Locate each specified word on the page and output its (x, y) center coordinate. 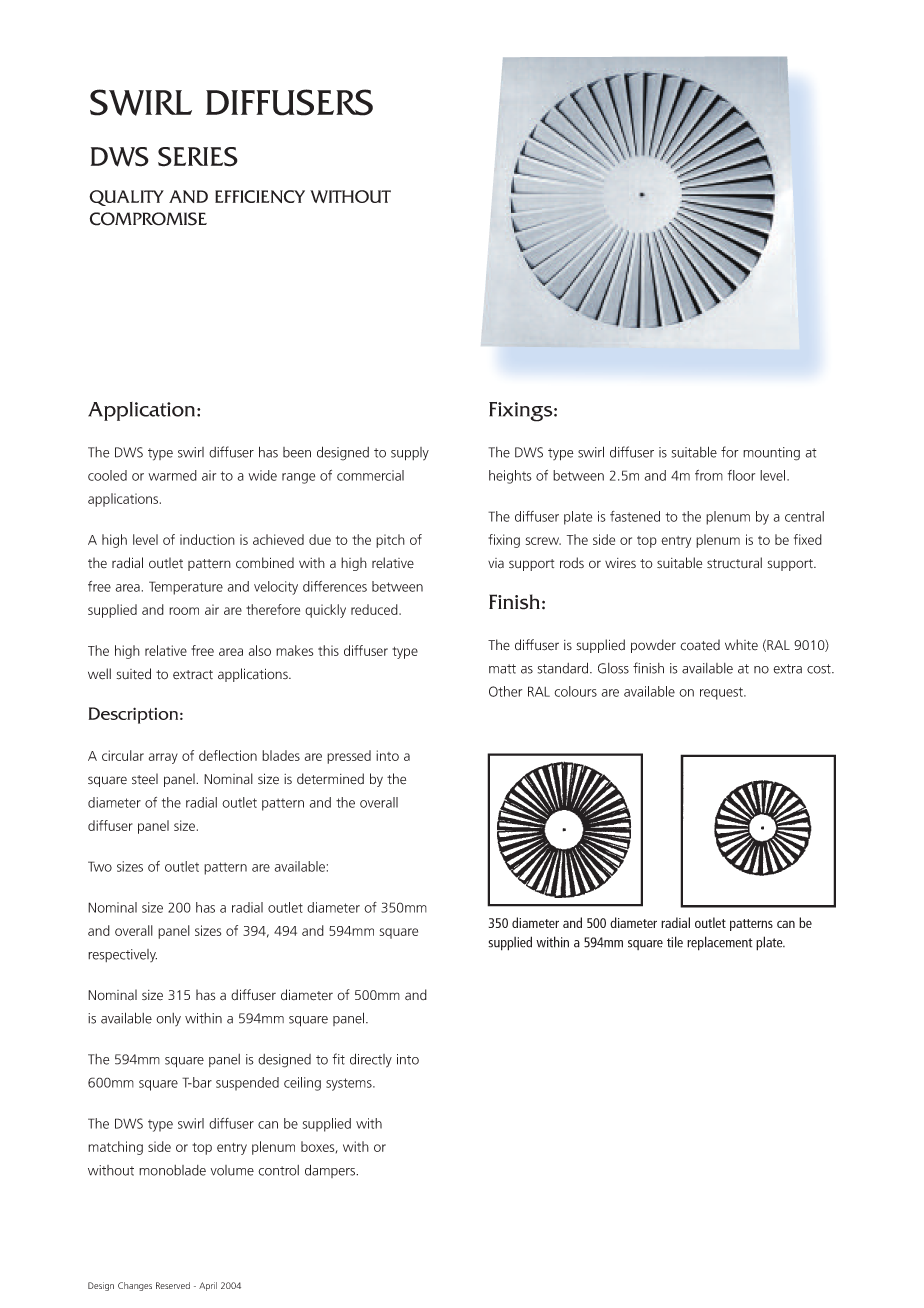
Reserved (173, 1285)
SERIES (198, 157)
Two (100, 866)
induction (207, 539)
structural (734, 563)
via (496, 563)
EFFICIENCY (260, 196)
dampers (331, 1171)
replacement (720, 943)
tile (675, 942)
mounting (771, 454)
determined (330, 779)
